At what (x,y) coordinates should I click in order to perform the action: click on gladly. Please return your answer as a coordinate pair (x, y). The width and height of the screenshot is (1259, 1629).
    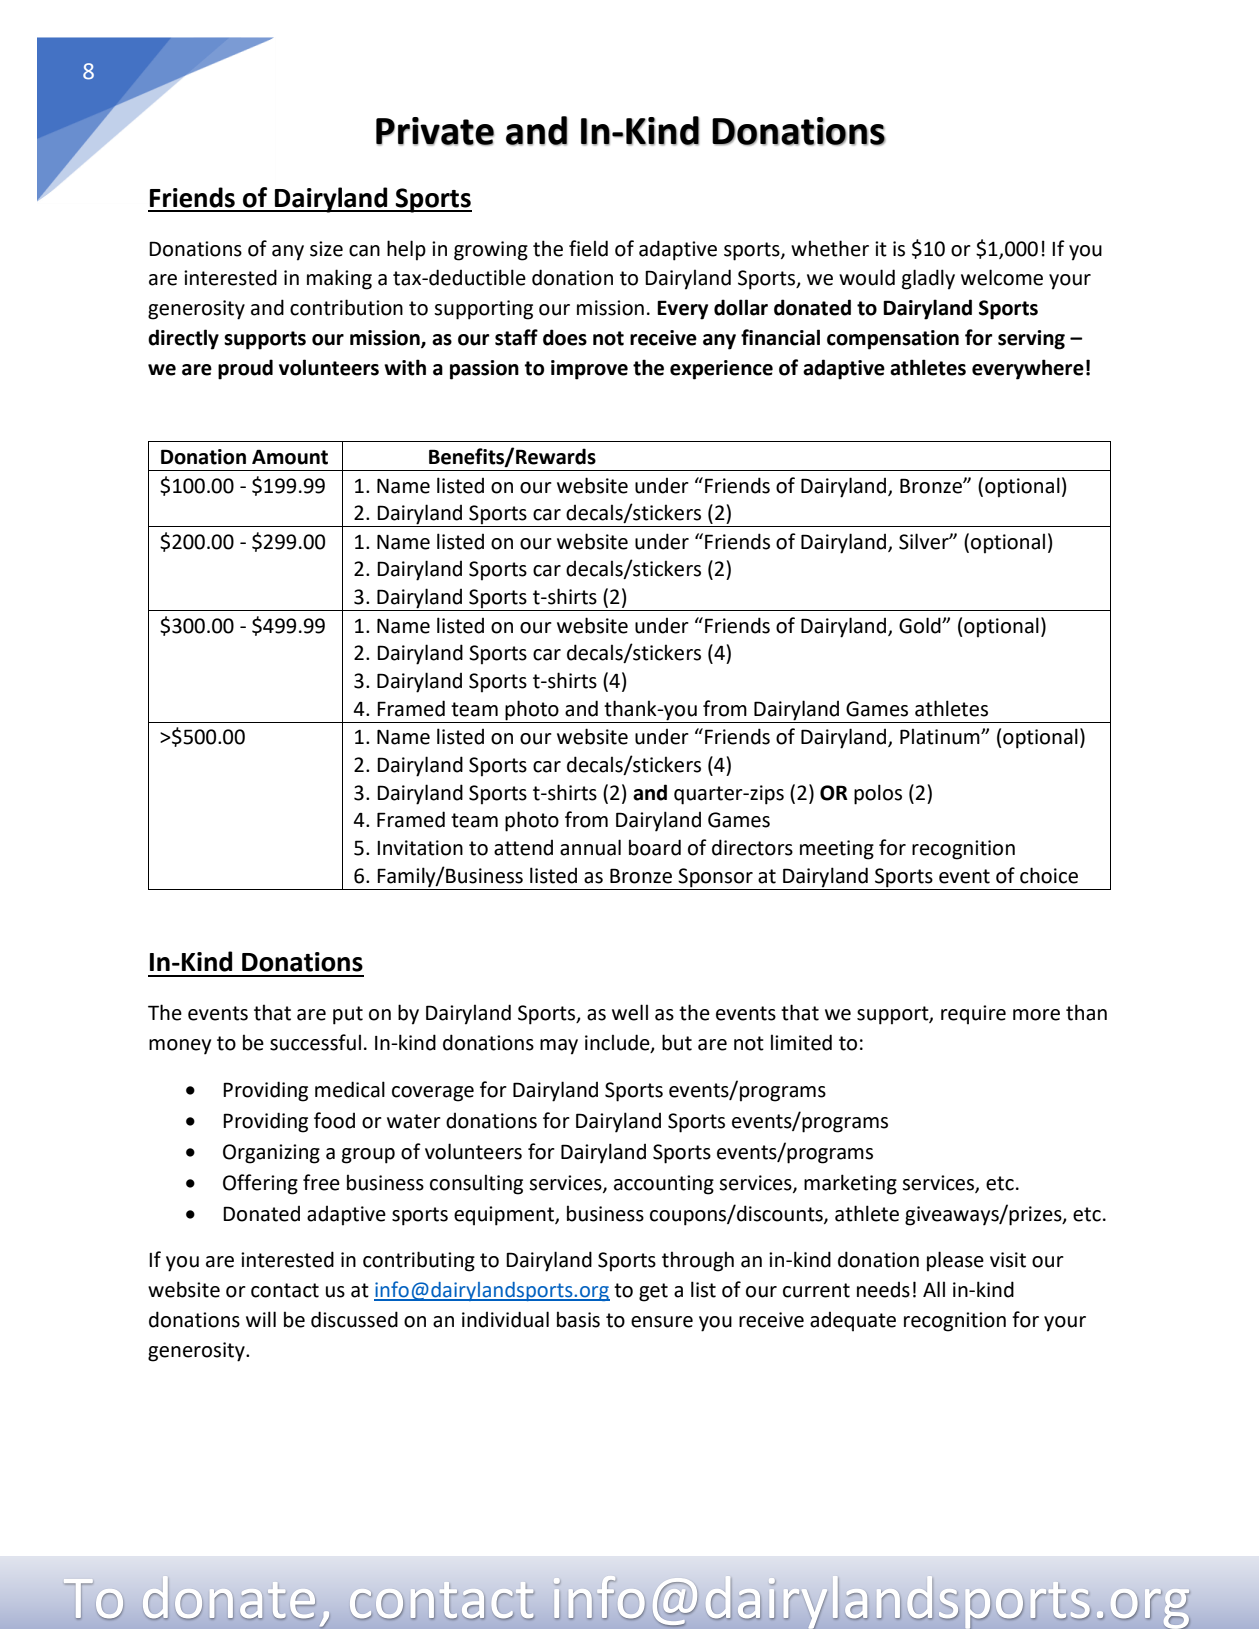
    Looking at the image, I should click on (928, 279).
